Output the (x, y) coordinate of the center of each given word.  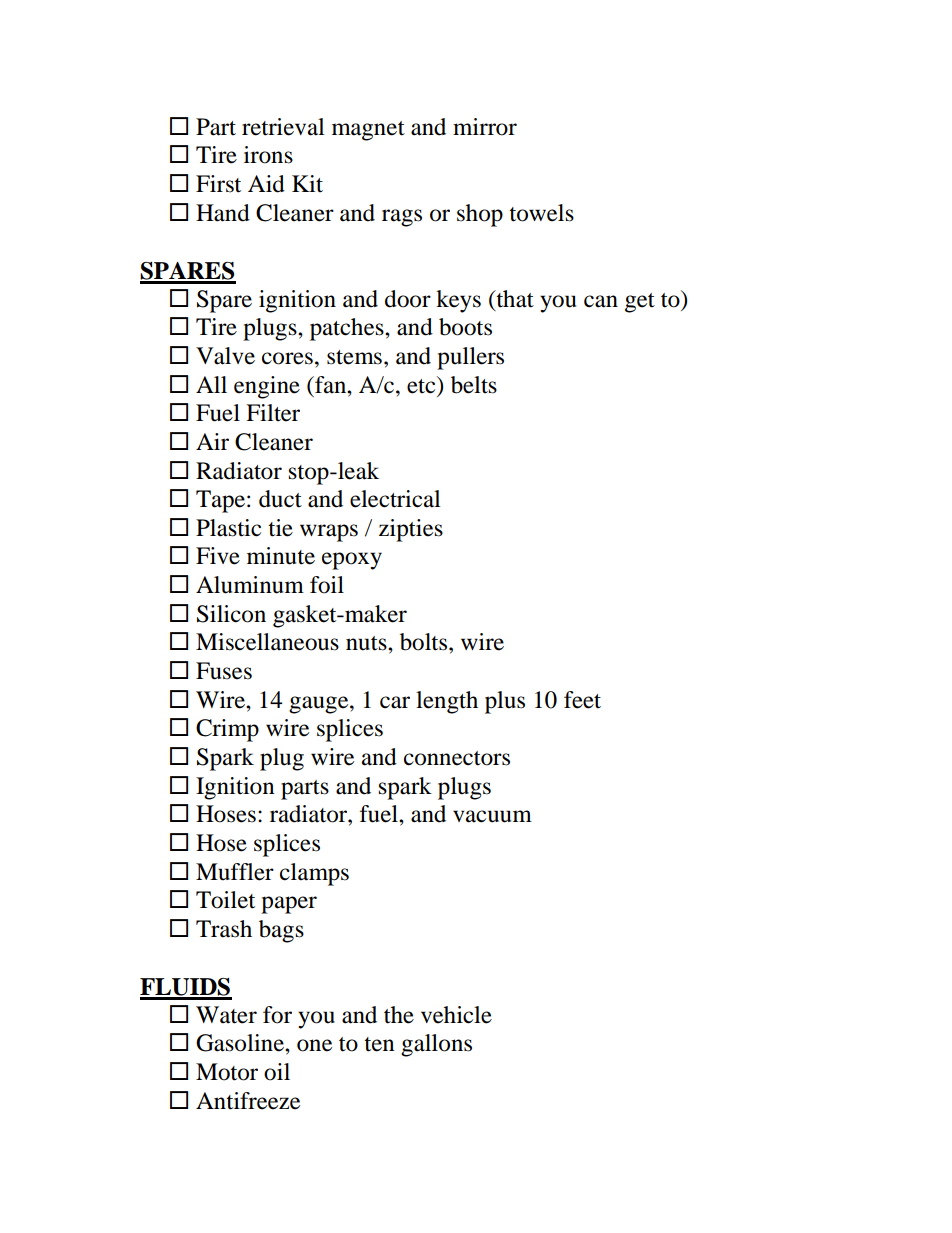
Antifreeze (248, 1101)
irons (268, 155)
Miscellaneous (267, 642)
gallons (436, 1045)
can (601, 301)
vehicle (456, 1015)
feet (582, 700)
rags (402, 218)
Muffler (235, 872)
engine (267, 387)
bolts (425, 642)
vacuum (492, 816)
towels (541, 213)
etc (422, 385)
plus (505, 702)
